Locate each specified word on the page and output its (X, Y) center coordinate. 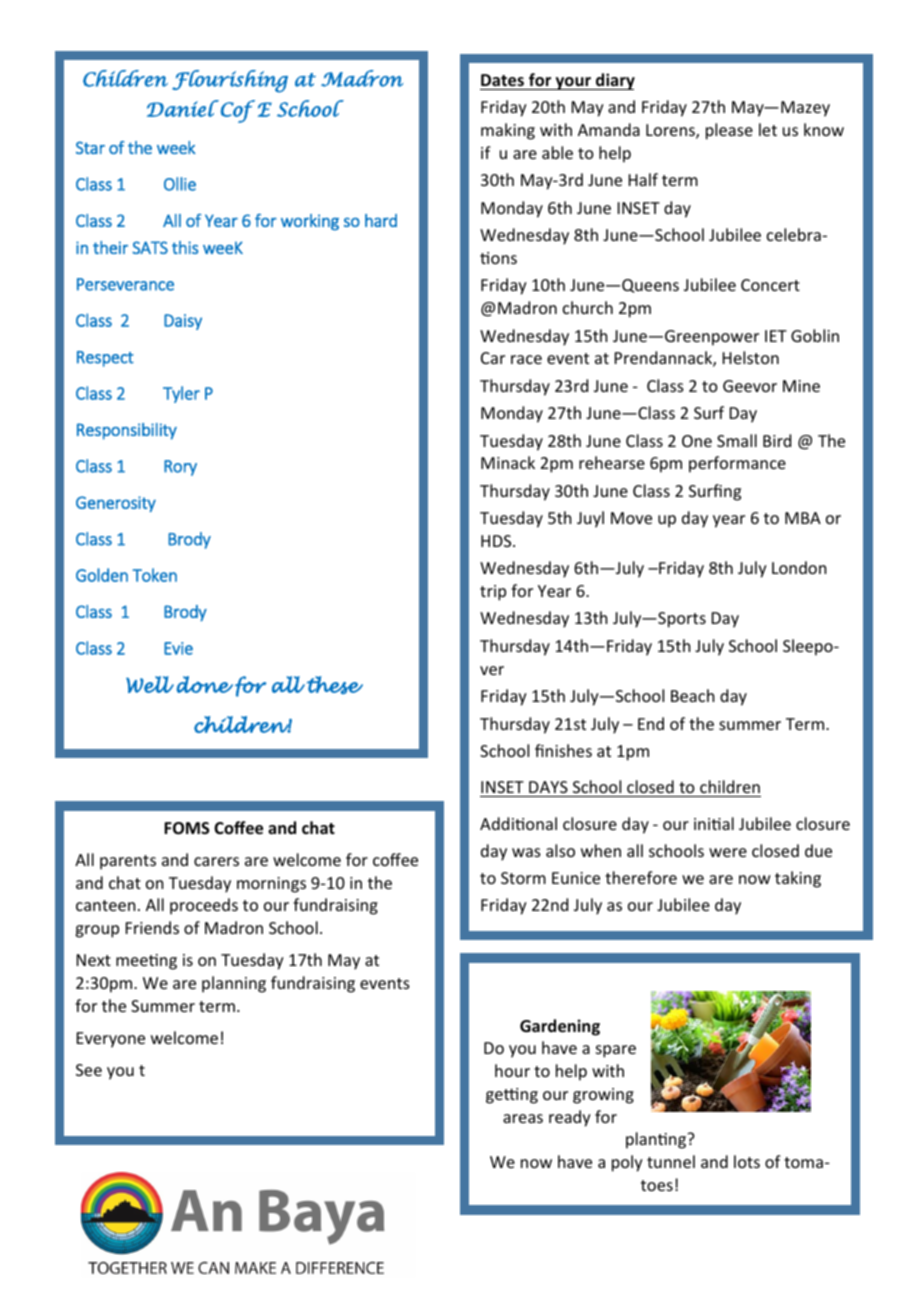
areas (523, 1118)
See (89, 1070)
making (508, 131)
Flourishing (230, 81)
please (729, 131)
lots (747, 1161)
